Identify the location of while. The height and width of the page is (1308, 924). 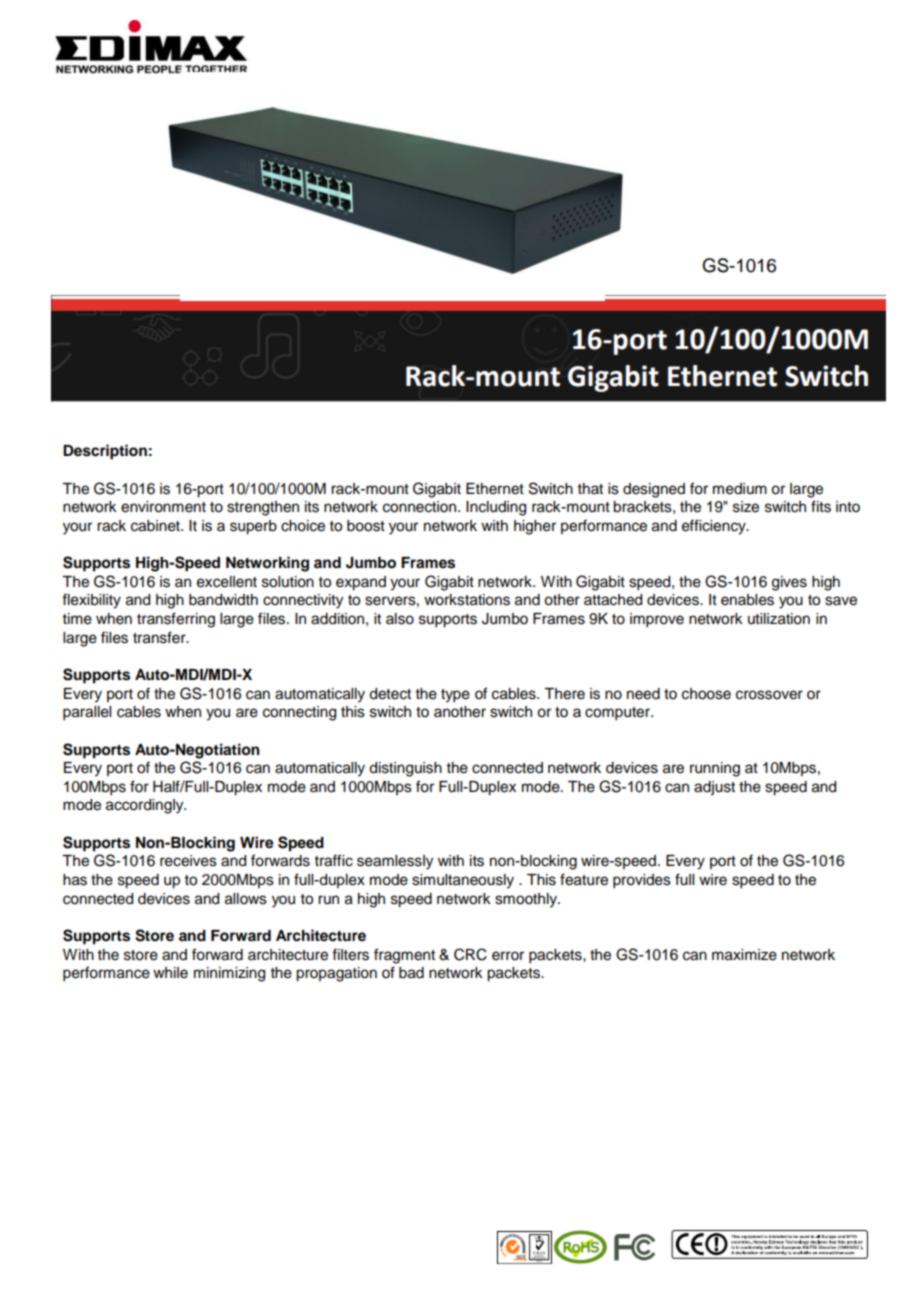
(170, 973).
